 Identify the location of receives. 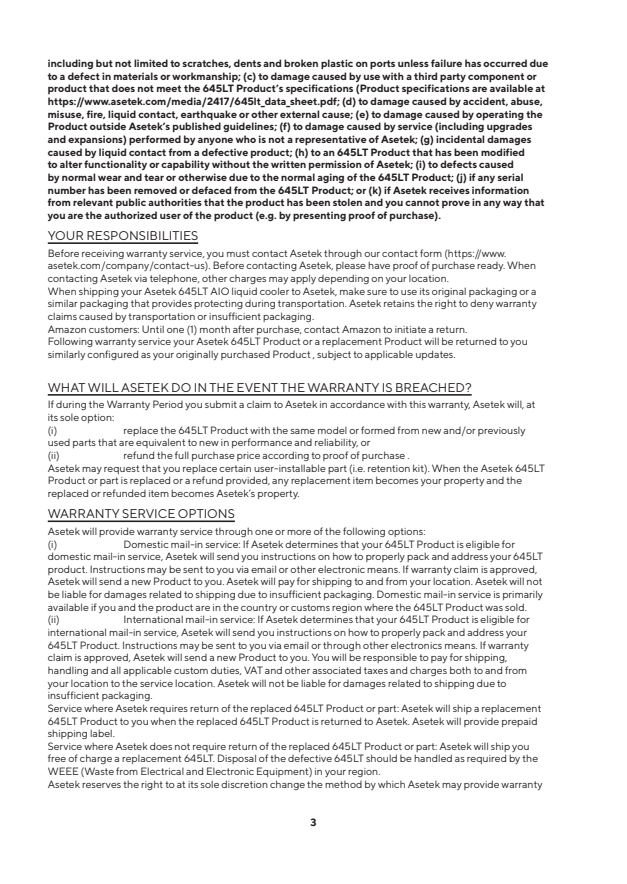
(449, 190).
